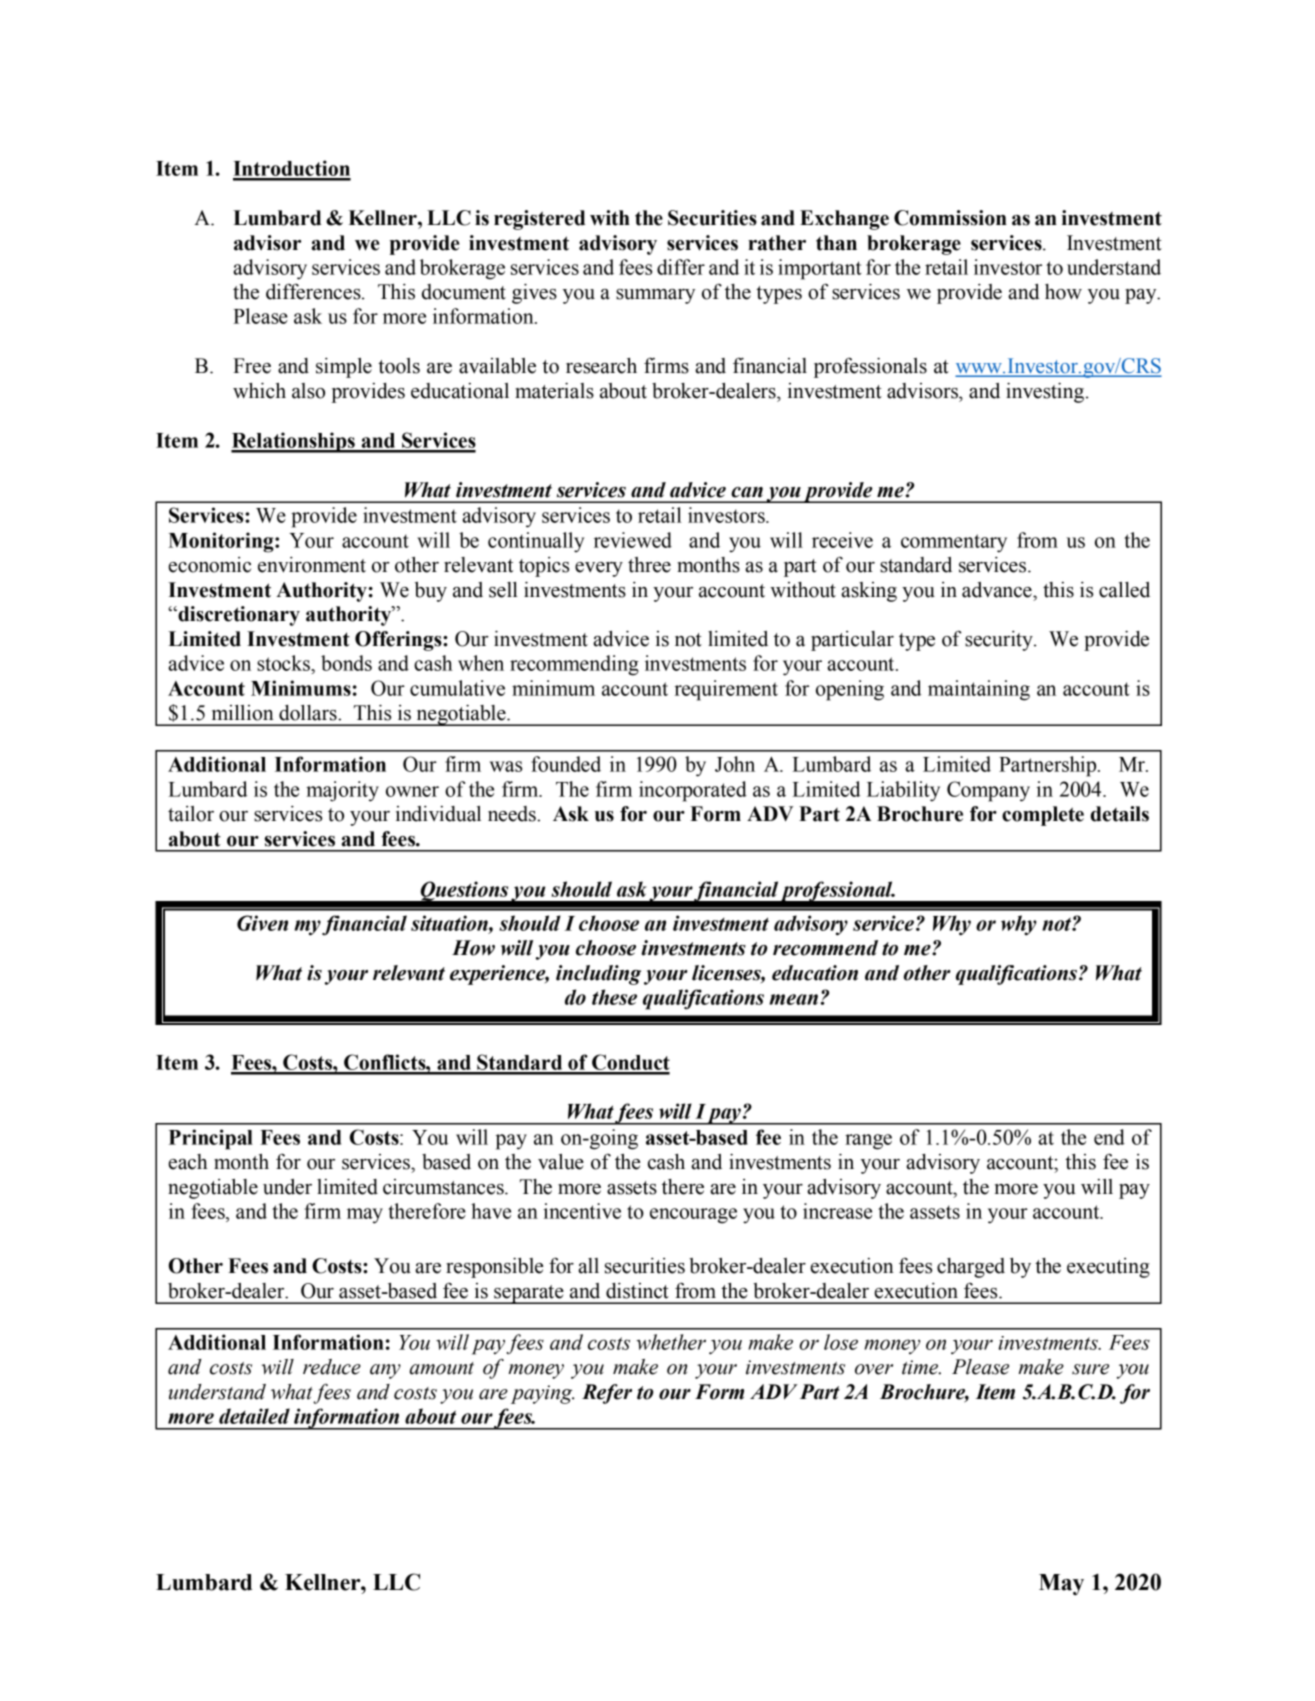 The width and height of the page is (1315, 1701). I want to click on mean, so click(793, 999).
